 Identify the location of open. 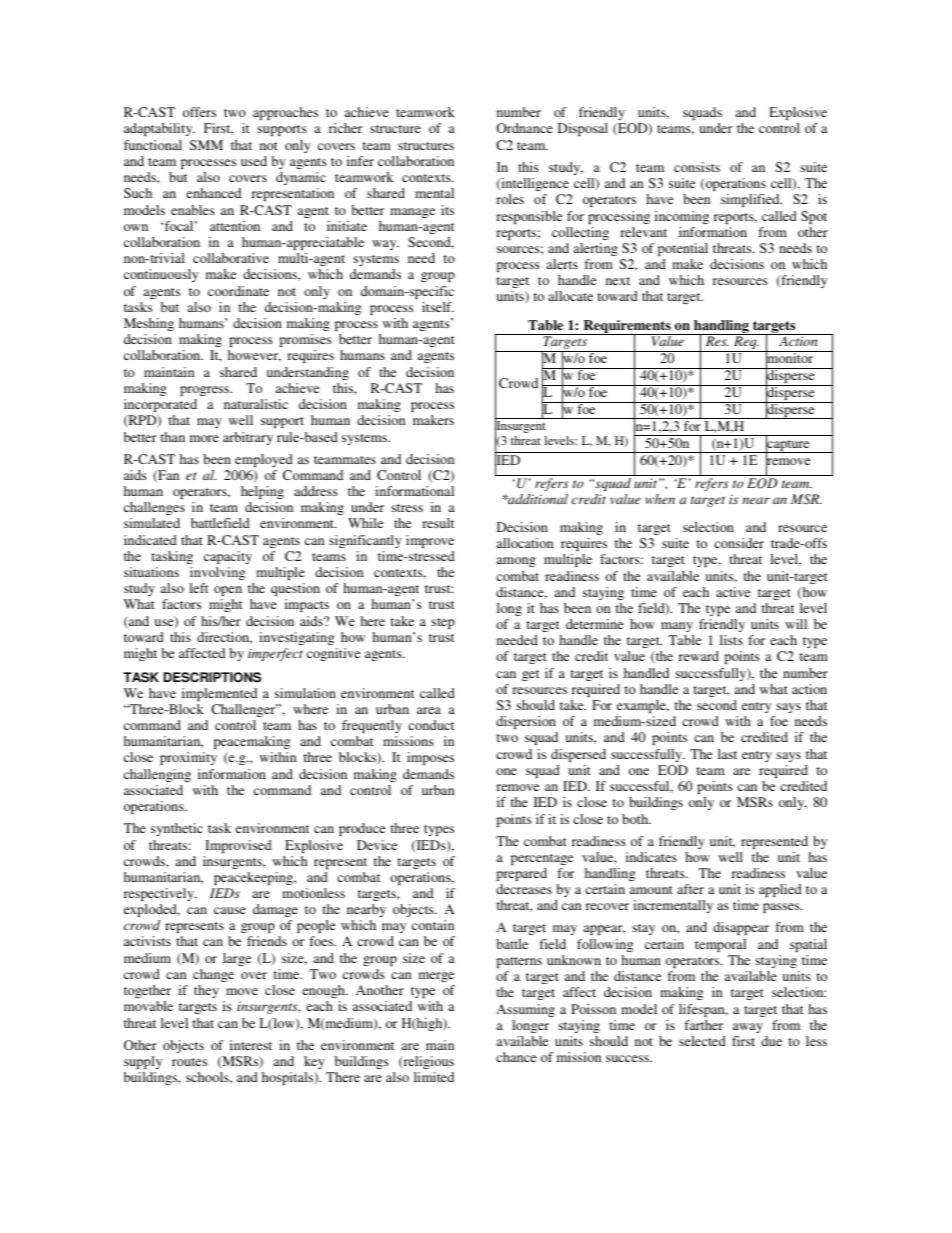
(228, 591).
